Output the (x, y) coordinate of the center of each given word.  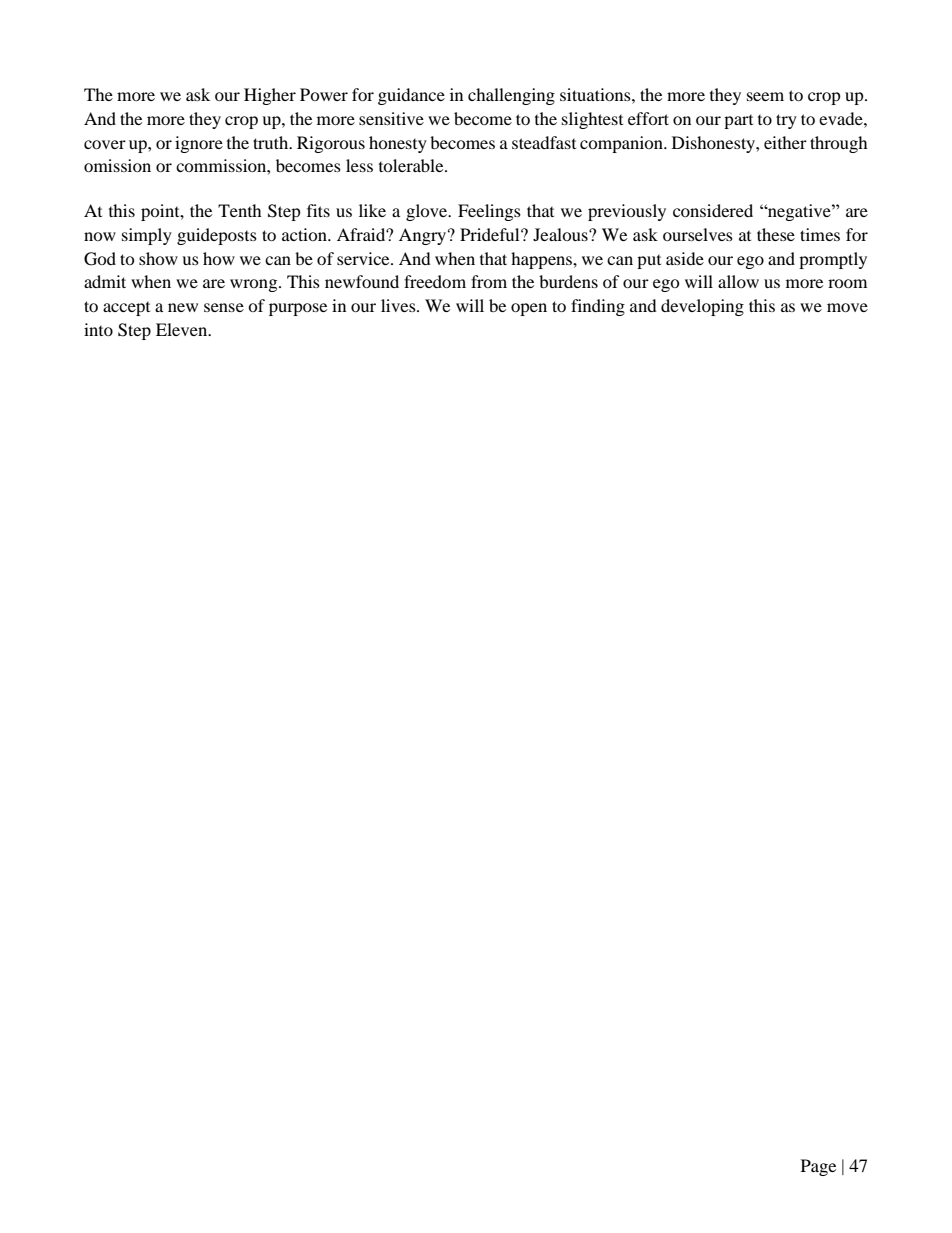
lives (399, 305)
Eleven (183, 329)
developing (702, 307)
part (738, 122)
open (529, 309)
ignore (199, 144)
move (847, 307)
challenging (511, 96)
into (98, 329)
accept (126, 309)
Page (818, 1167)
